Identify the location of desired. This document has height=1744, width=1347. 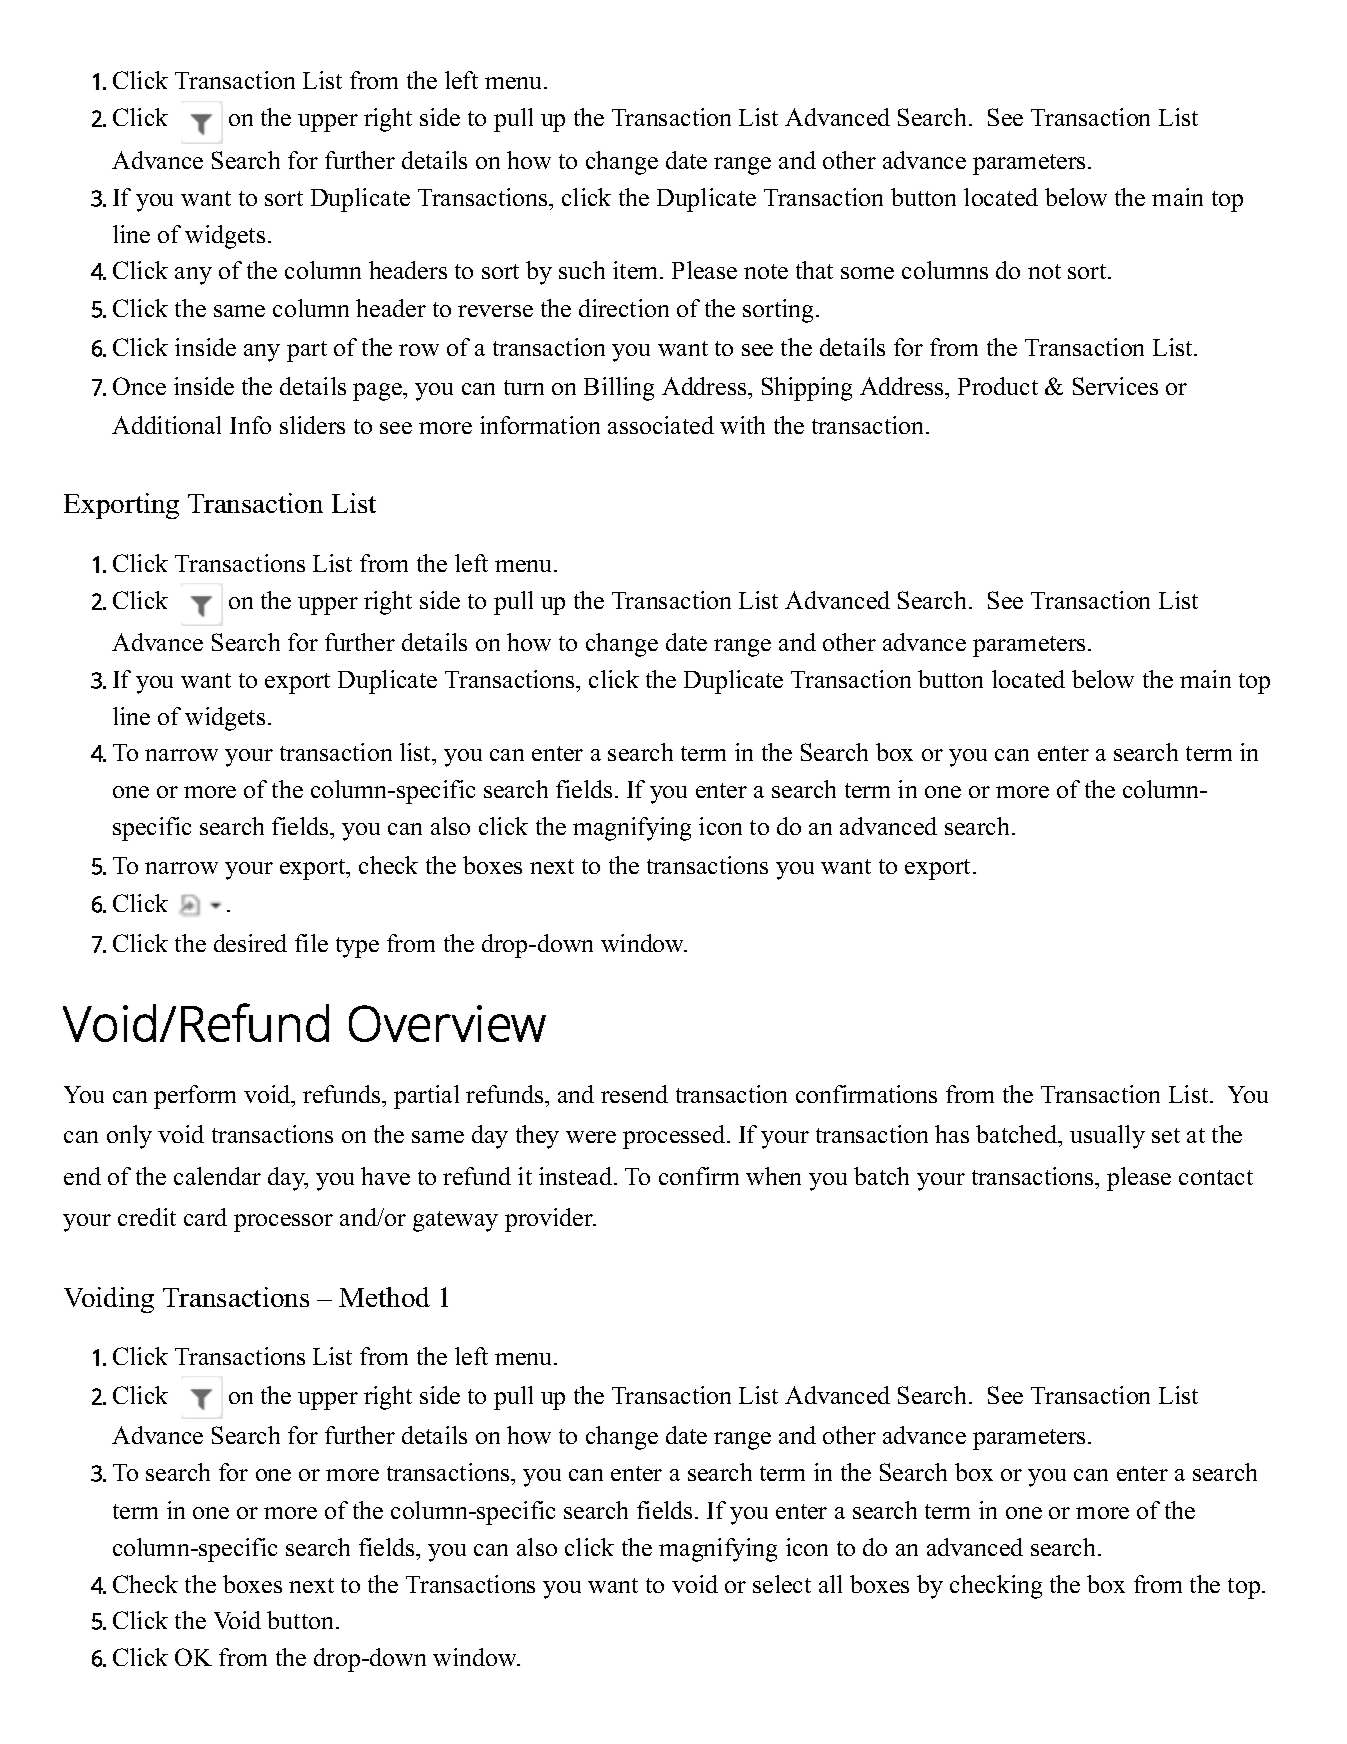
(250, 943).
